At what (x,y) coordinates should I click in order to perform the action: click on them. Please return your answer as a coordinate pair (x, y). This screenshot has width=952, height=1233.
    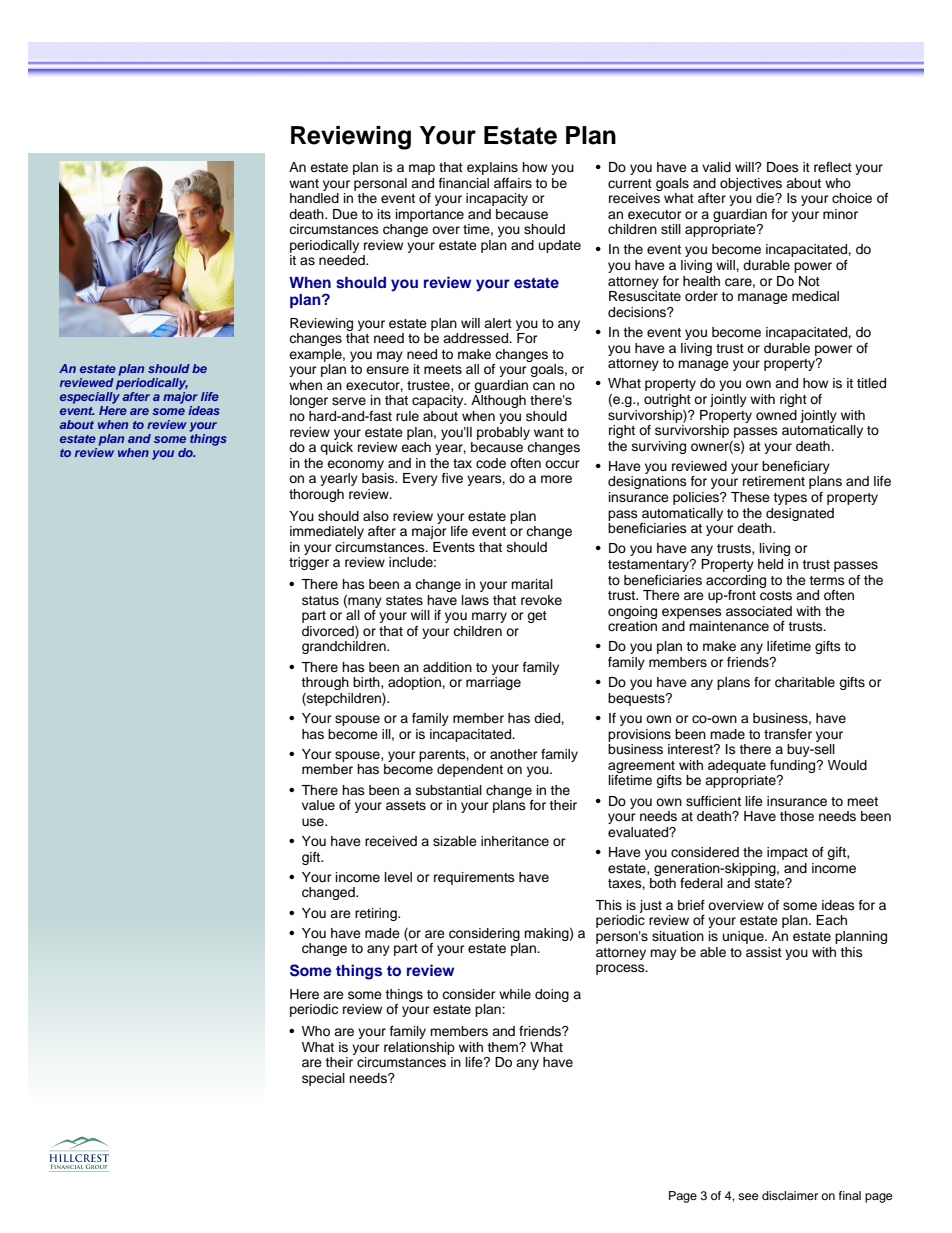
    Looking at the image, I should click on (503, 1047).
